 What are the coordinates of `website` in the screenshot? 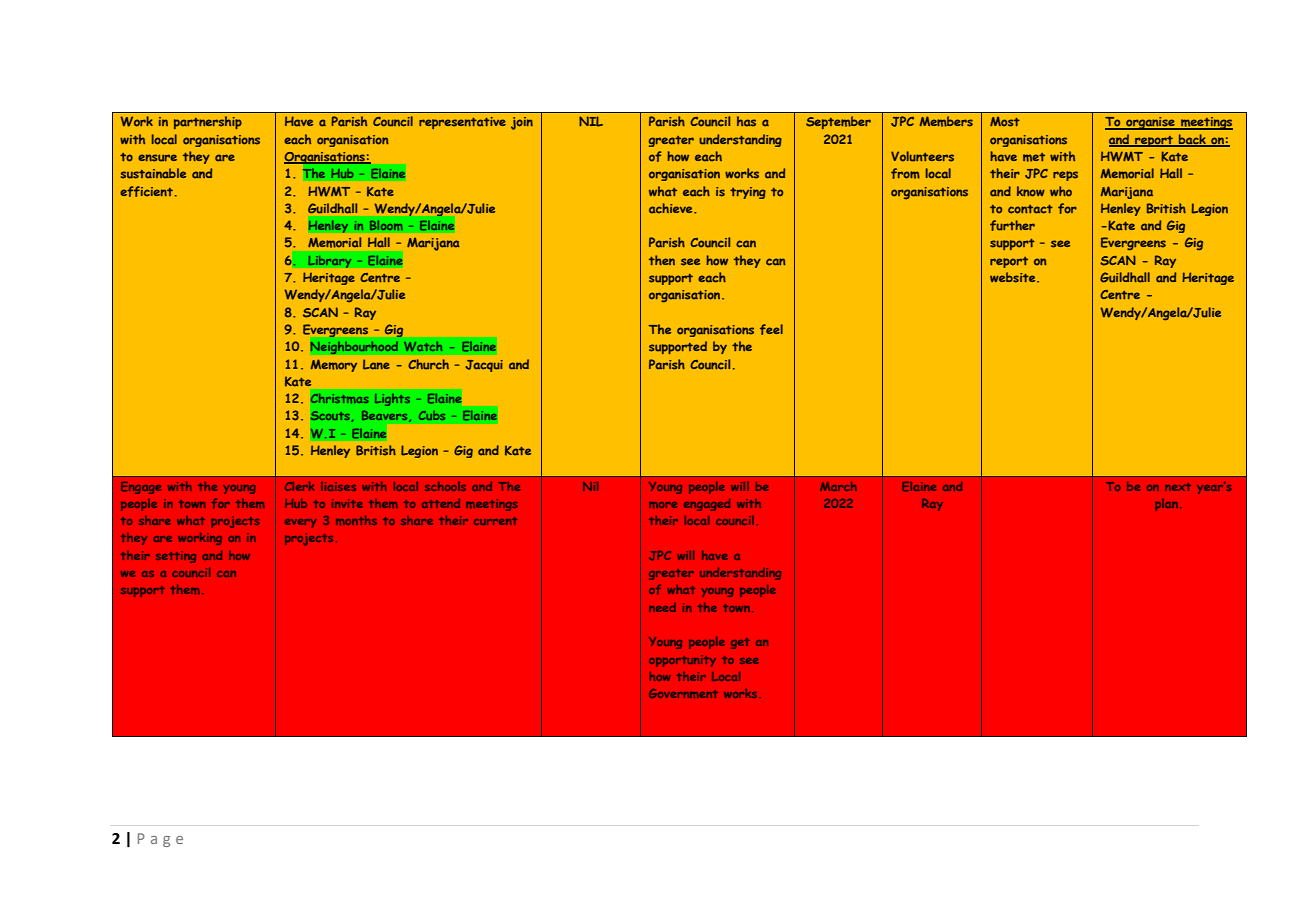 It's located at (1014, 277).
